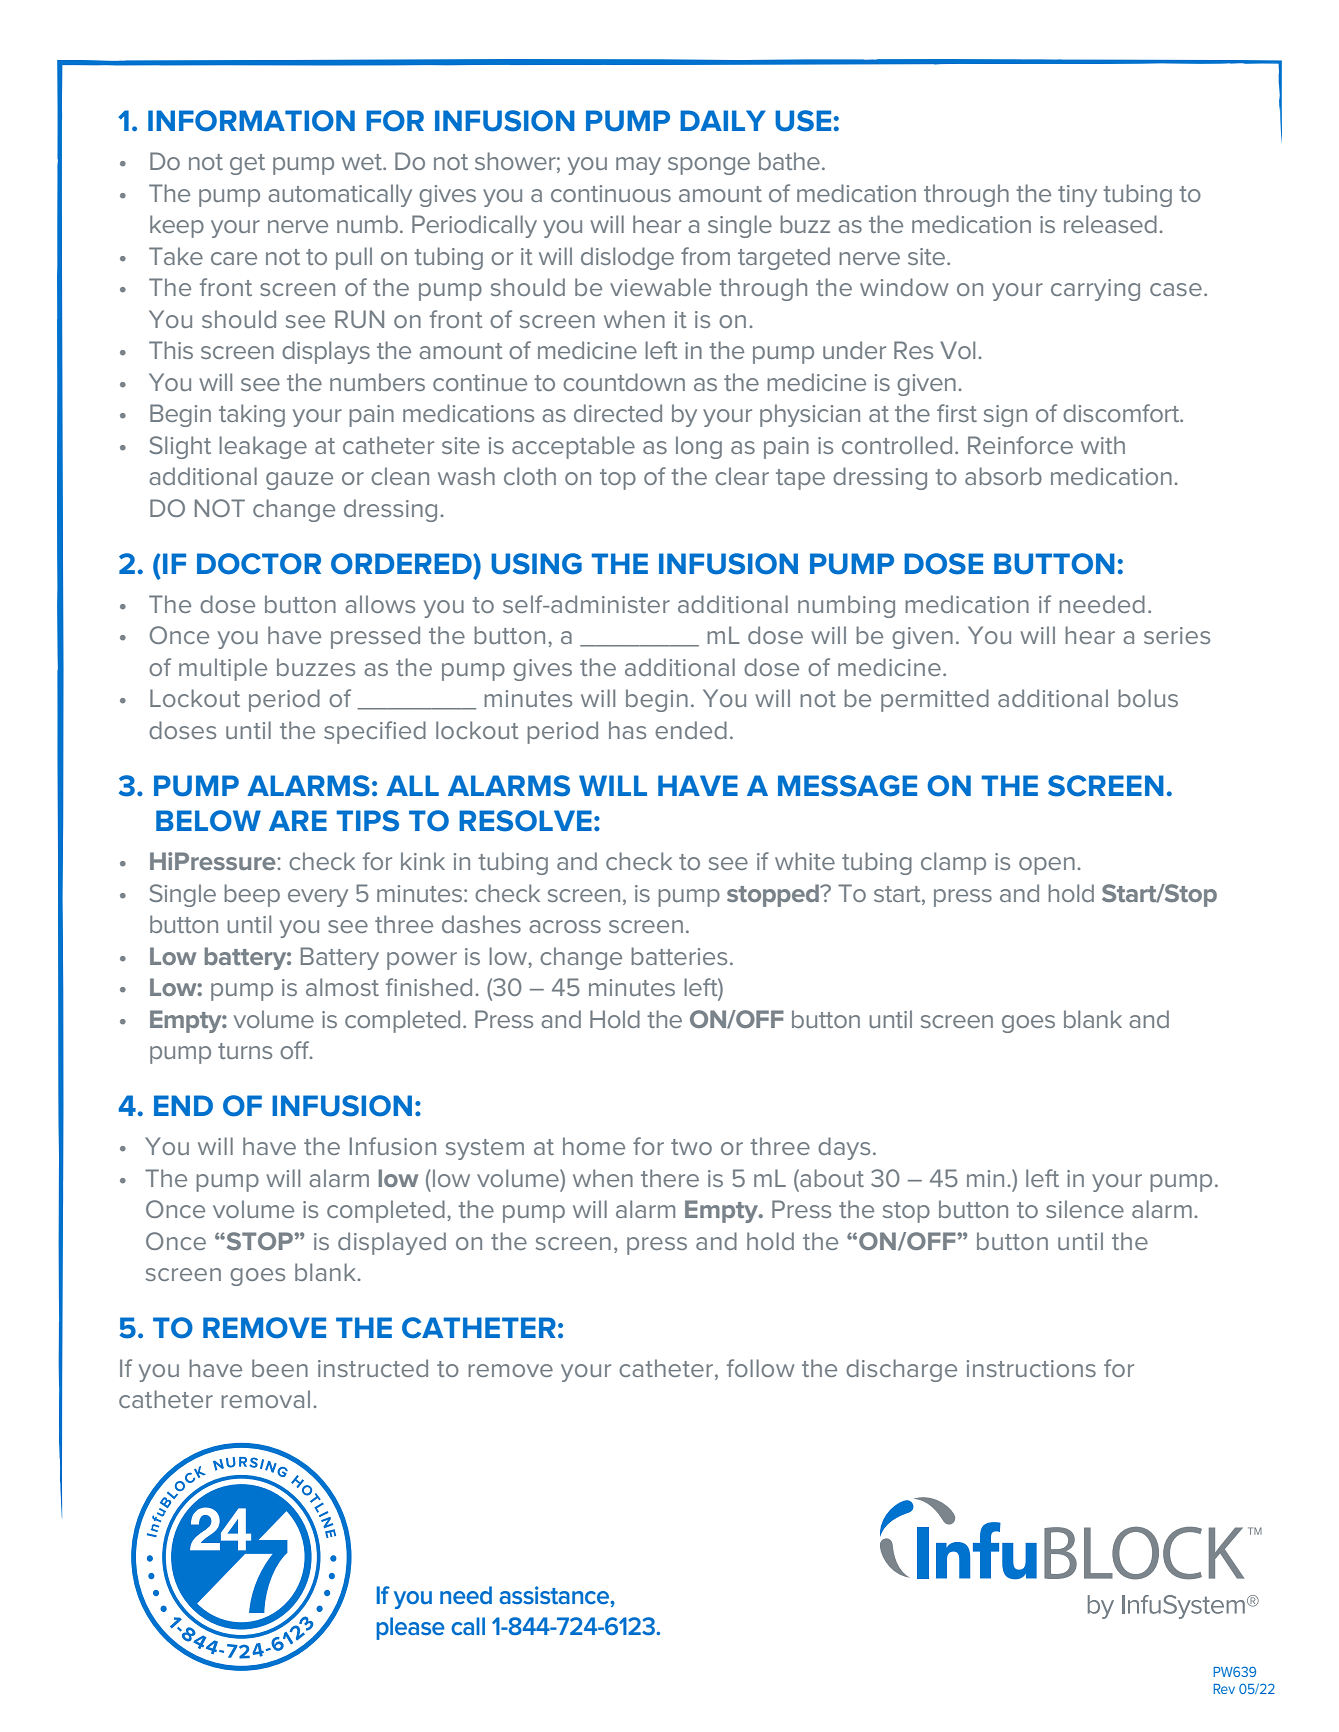 This page has width=1339, height=1732. Describe the element at coordinates (363, 162) in the page. I see `wet` at that location.
